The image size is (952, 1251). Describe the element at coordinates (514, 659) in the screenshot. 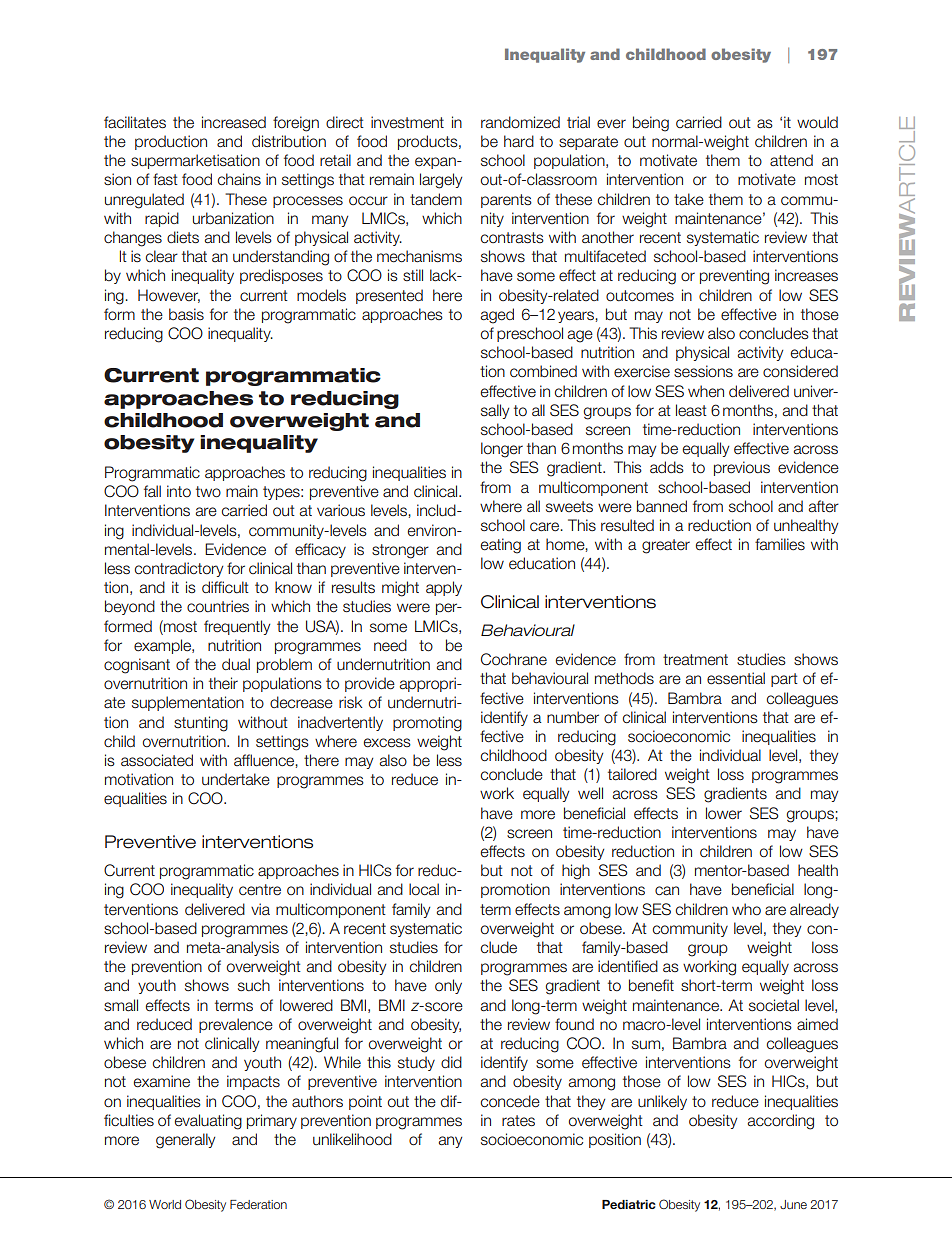

I see `Cochrane` at that location.
